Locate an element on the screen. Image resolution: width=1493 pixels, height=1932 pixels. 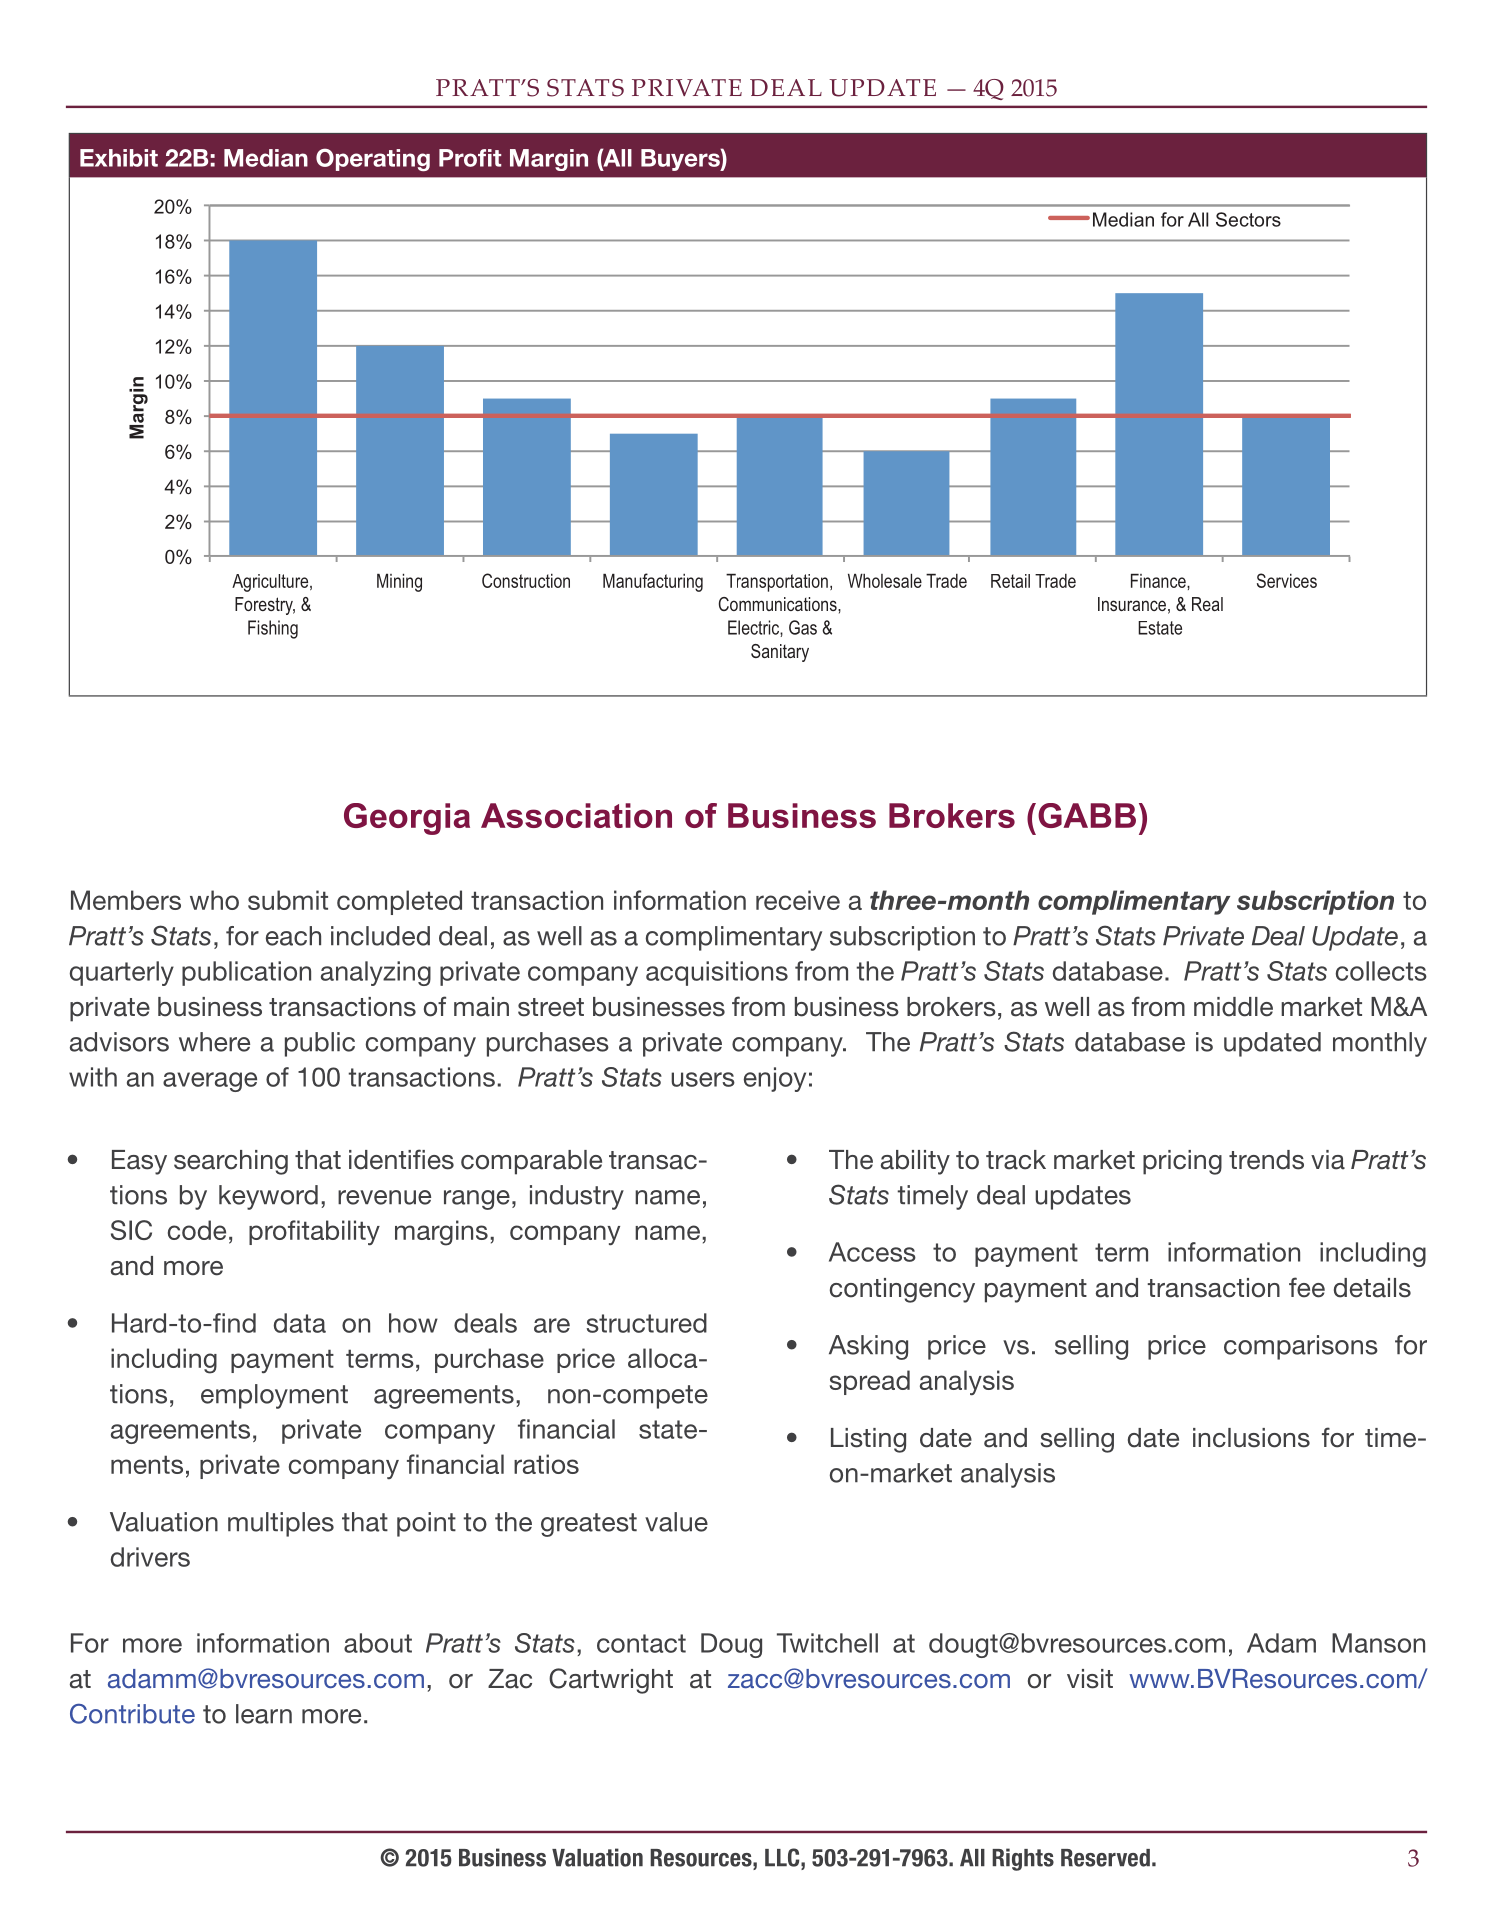
submit is located at coordinates (288, 900).
